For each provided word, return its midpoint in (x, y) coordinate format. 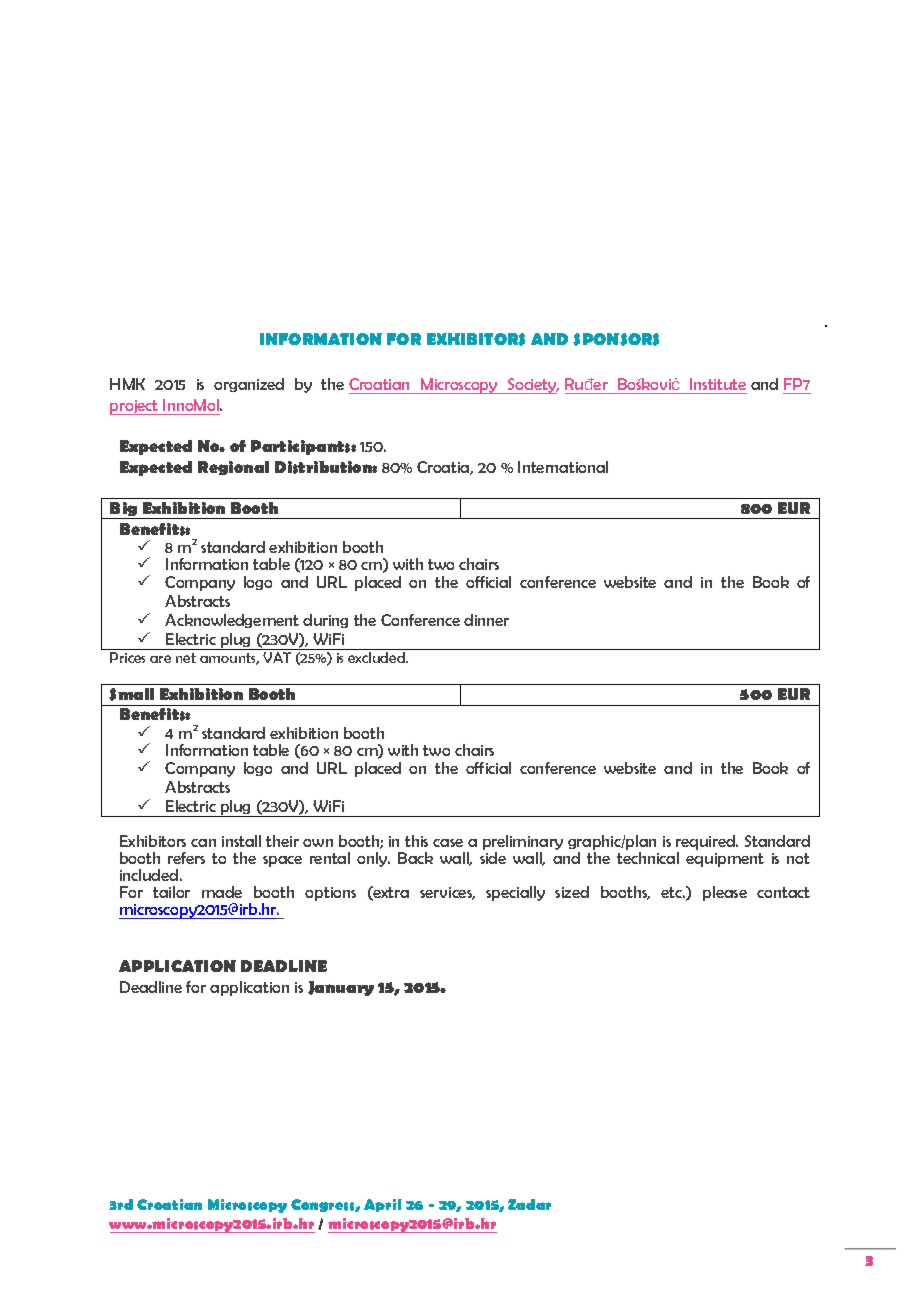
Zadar (529, 1204)
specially (515, 893)
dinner (486, 620)
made (222, 892)
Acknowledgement (232, 621)
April (383, 1205)
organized (249, 385)
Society (532, 386)
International (563, 467)
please (725, 893)
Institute (718, 384)
